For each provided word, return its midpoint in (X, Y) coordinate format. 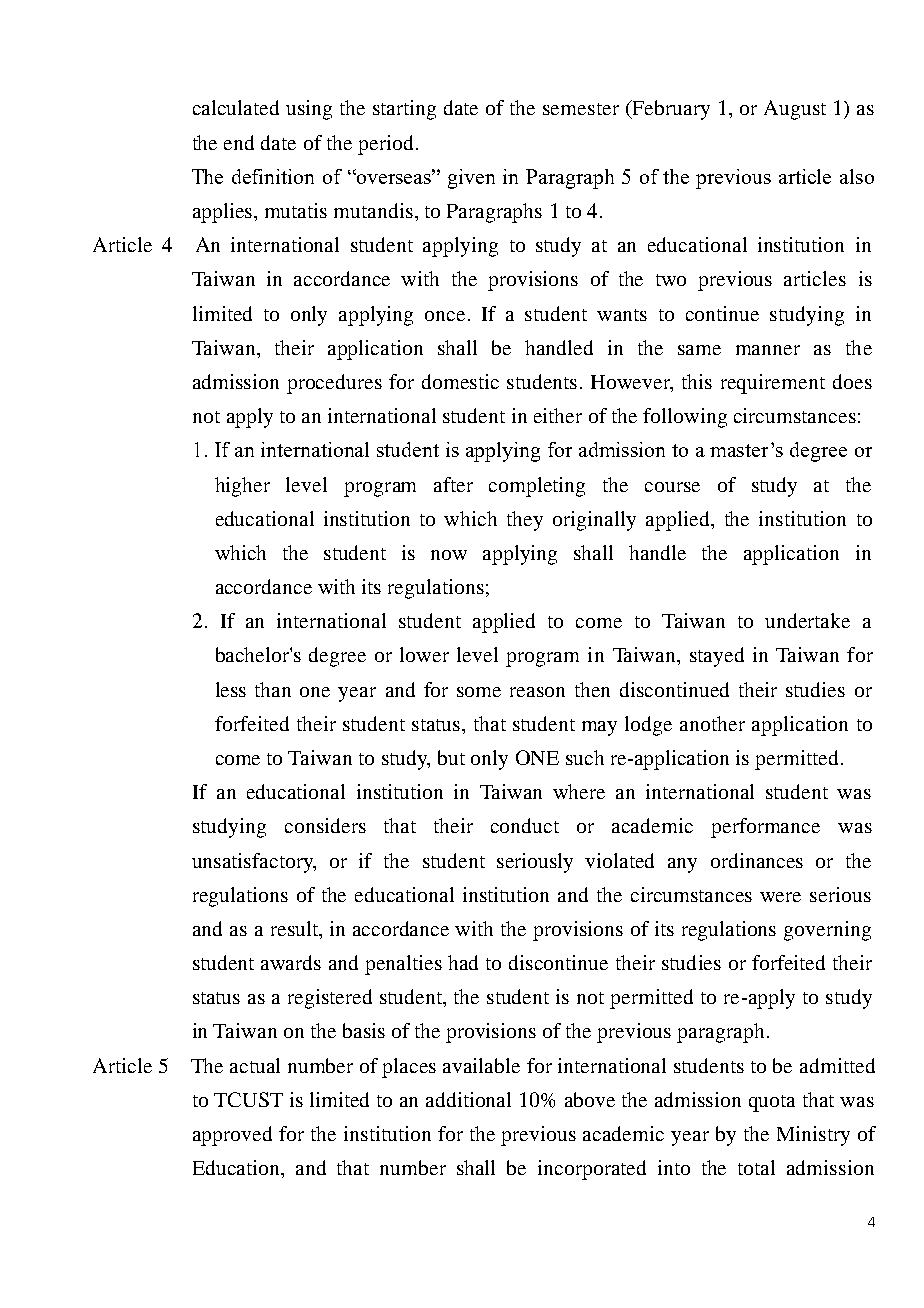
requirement (773, 384)
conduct (525, 825)
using (309, 110)
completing (537, 487)
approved (232, 1136)
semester (581, 109)
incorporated (592, 1170)
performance (765, 828)
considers (325, 825)
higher (242, 487)
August (795, 110)
